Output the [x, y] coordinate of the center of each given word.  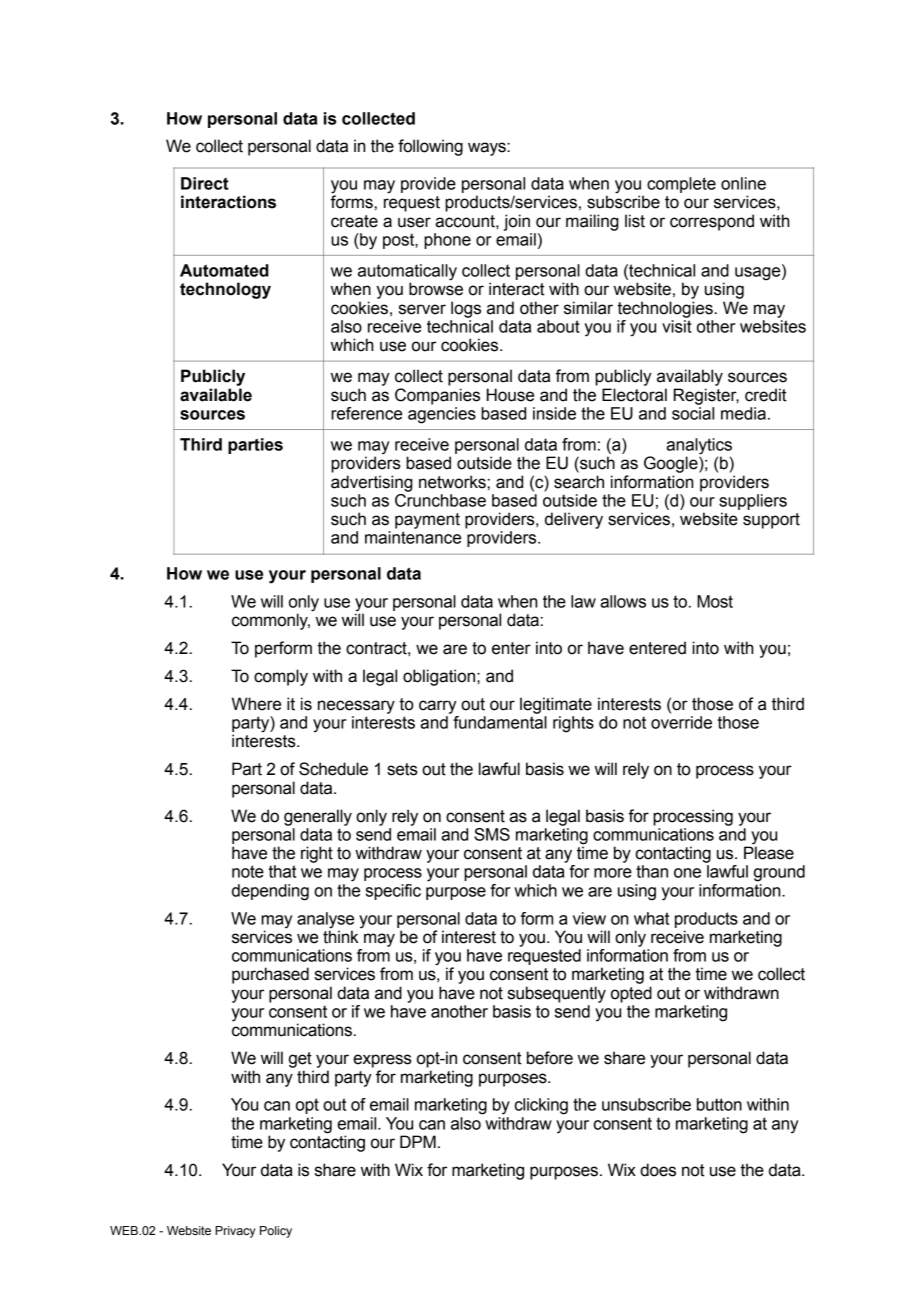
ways [488, 149]
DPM [418, 1141]
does [658, 1170]
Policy [276, 1232]
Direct [205, 183]
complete [681, 185]
